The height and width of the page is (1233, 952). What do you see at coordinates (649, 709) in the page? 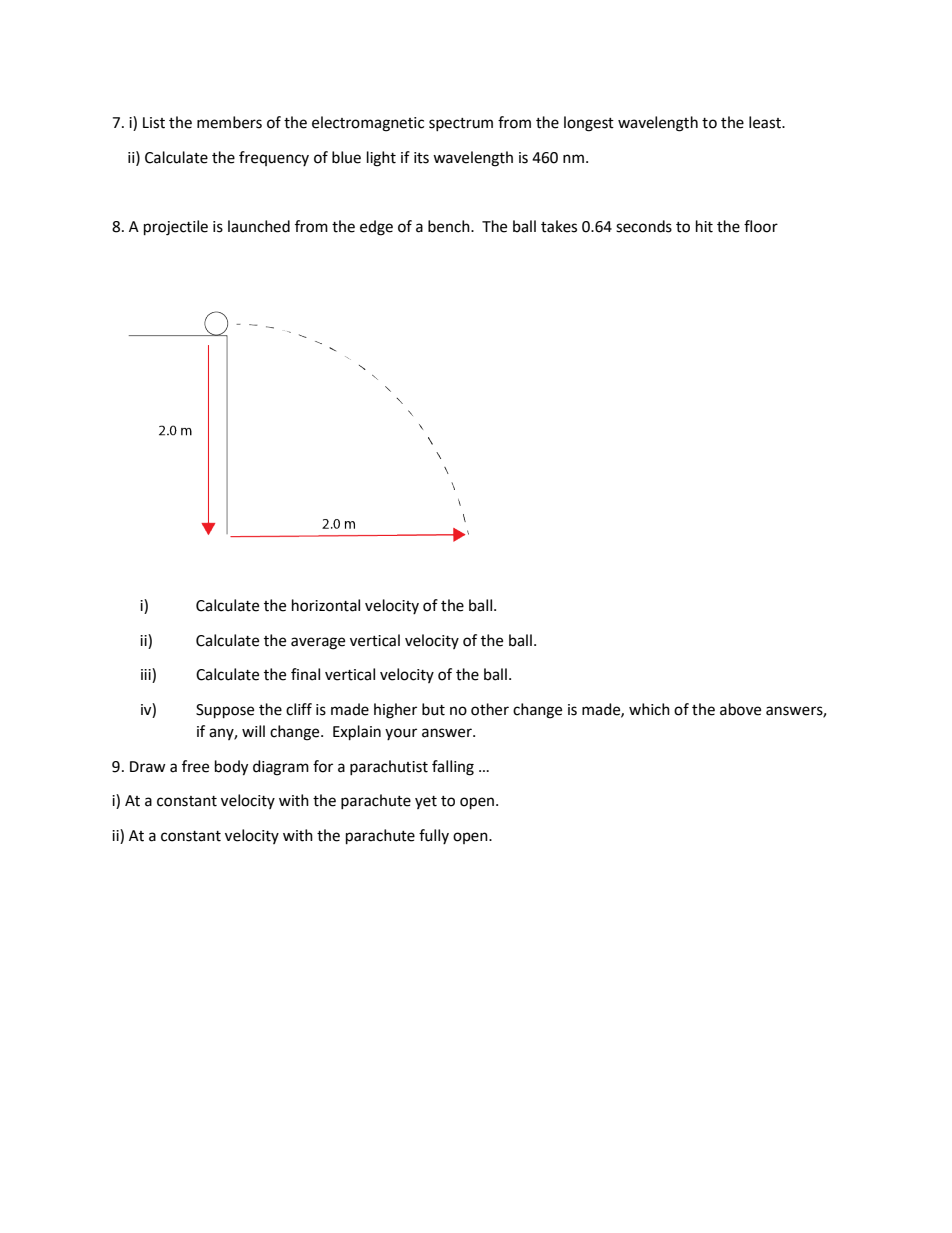
I see `which` at bounding box center [649, 709].
